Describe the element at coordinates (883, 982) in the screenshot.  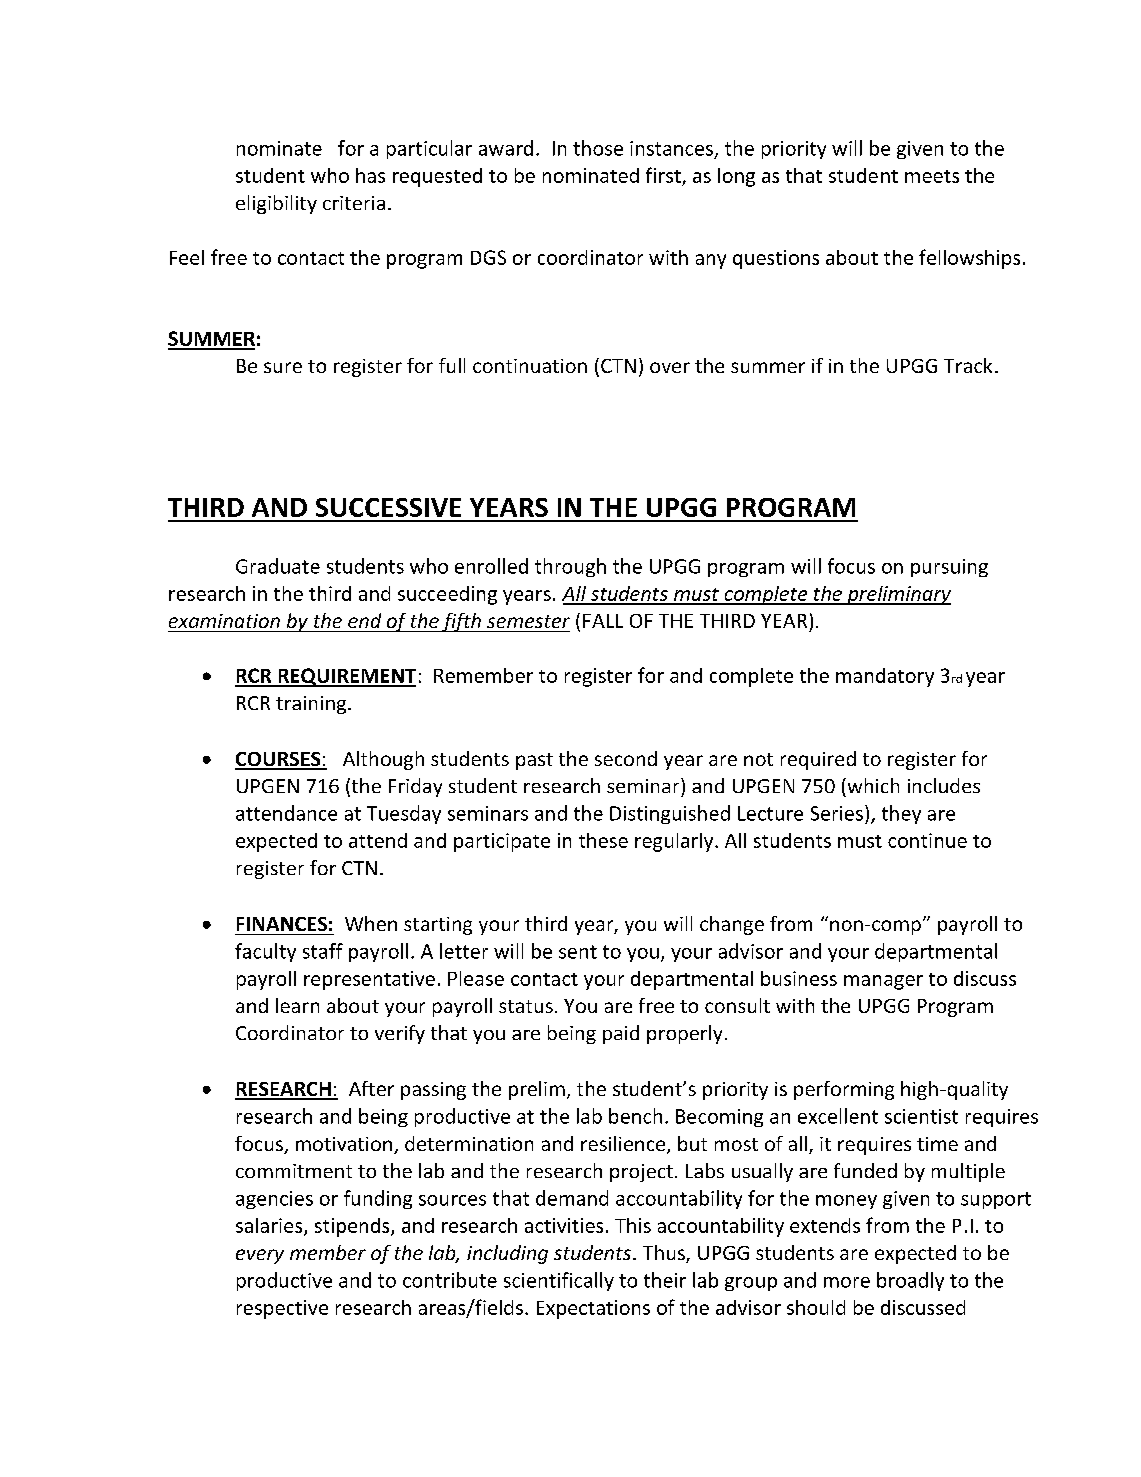
I see `manager` at that location.
